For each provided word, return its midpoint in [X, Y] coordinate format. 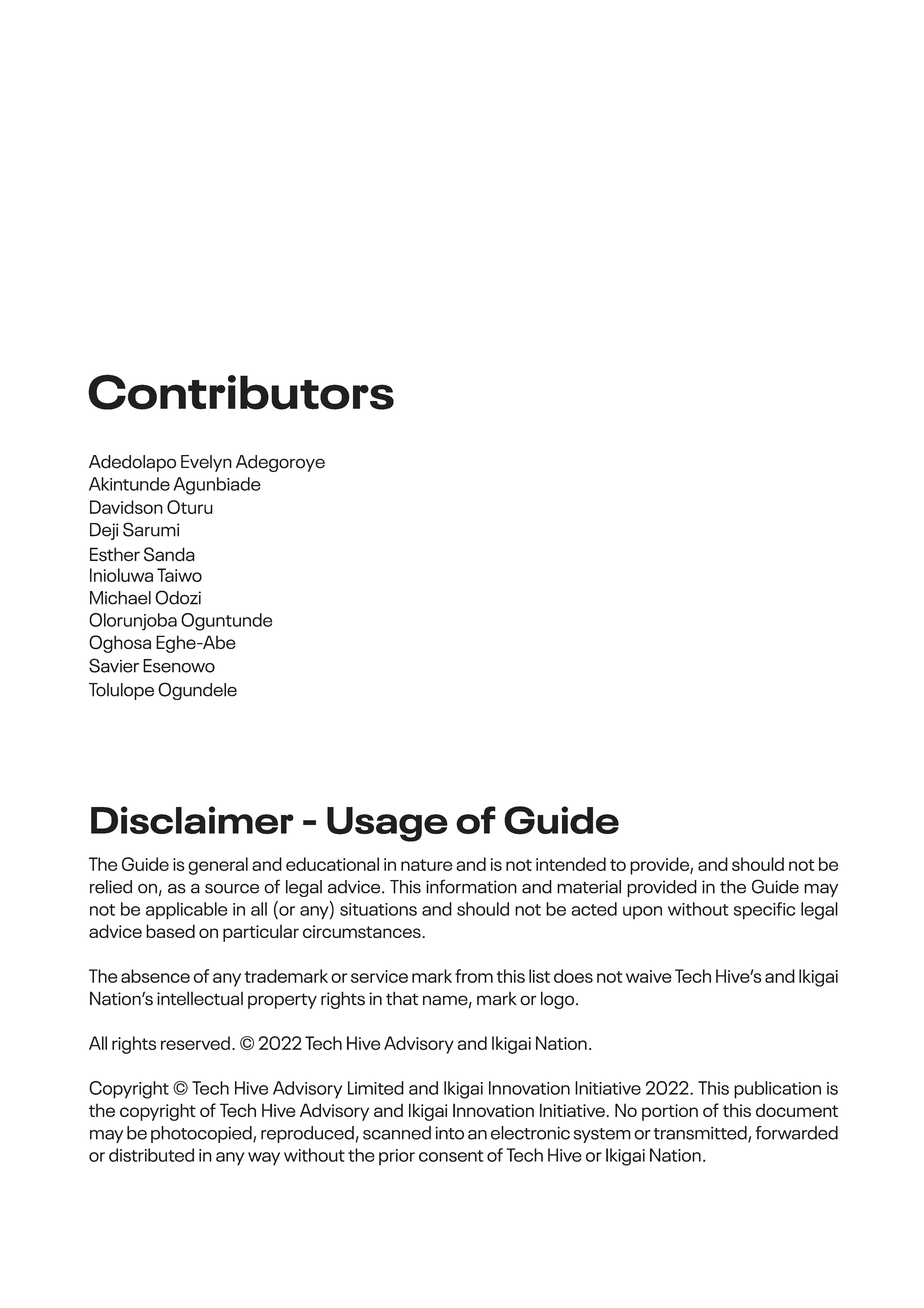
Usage [387, 824]
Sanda [169, 554]
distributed [151, 1155]
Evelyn [206, 463]
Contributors [241, 392]
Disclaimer [192, 820]
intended [571, 864]
